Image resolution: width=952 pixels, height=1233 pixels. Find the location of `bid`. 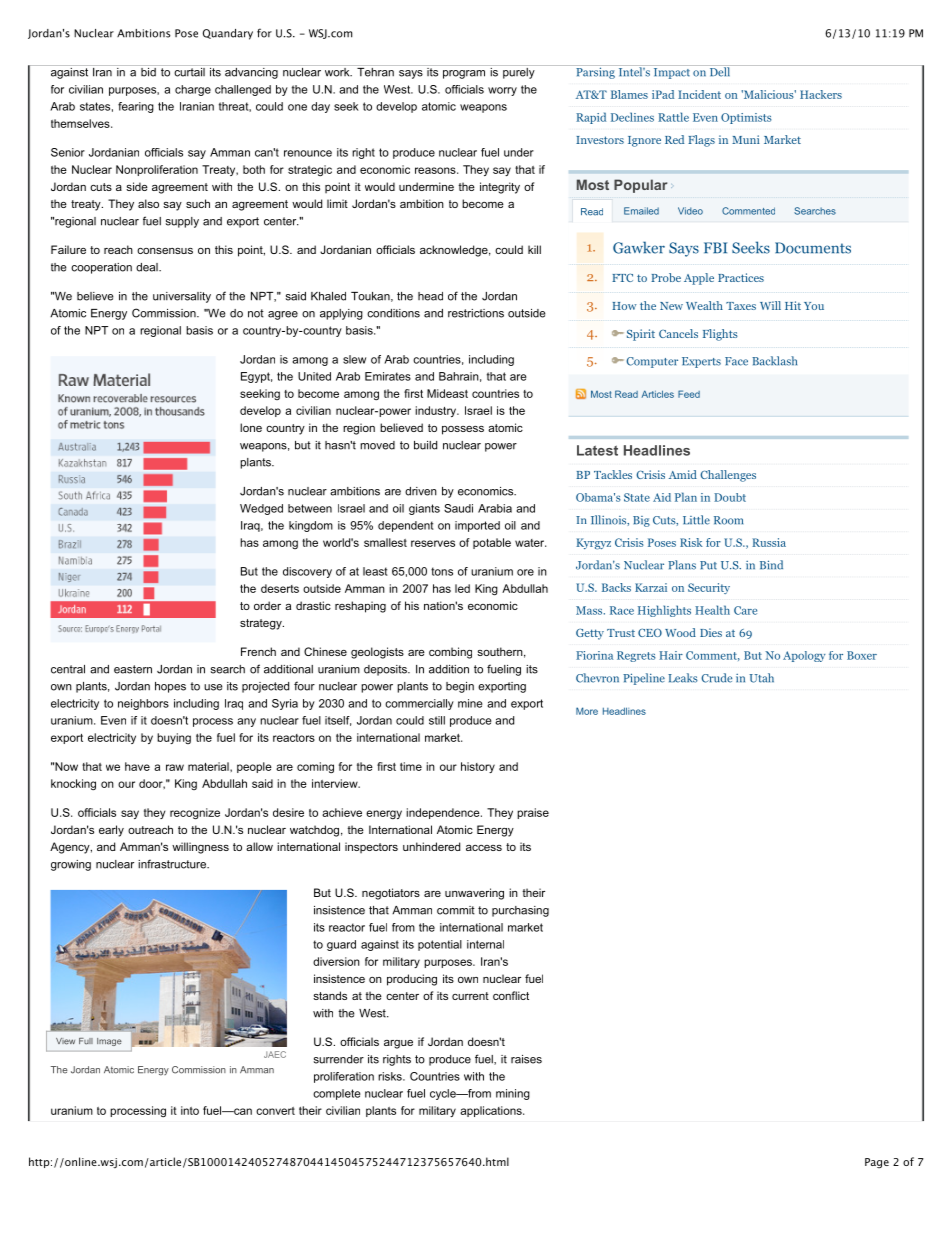

bid is located at coordinates (148, 71).
